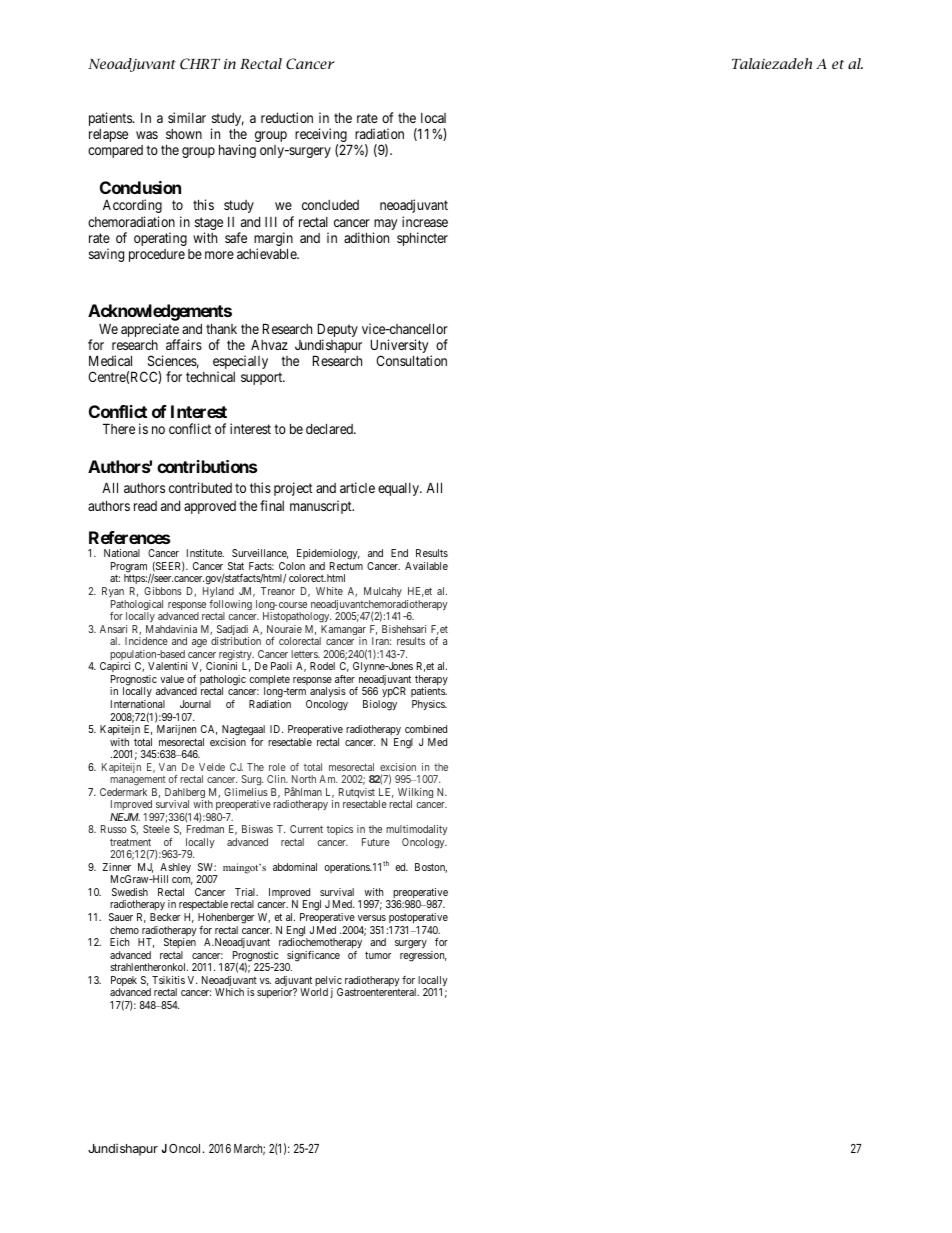 Image resolution: width=952 pixels, height=1233 pixels. What do you see at coordinates (119, 428) in the screenshot?
I see `There` at bounding box center [119, 428].
